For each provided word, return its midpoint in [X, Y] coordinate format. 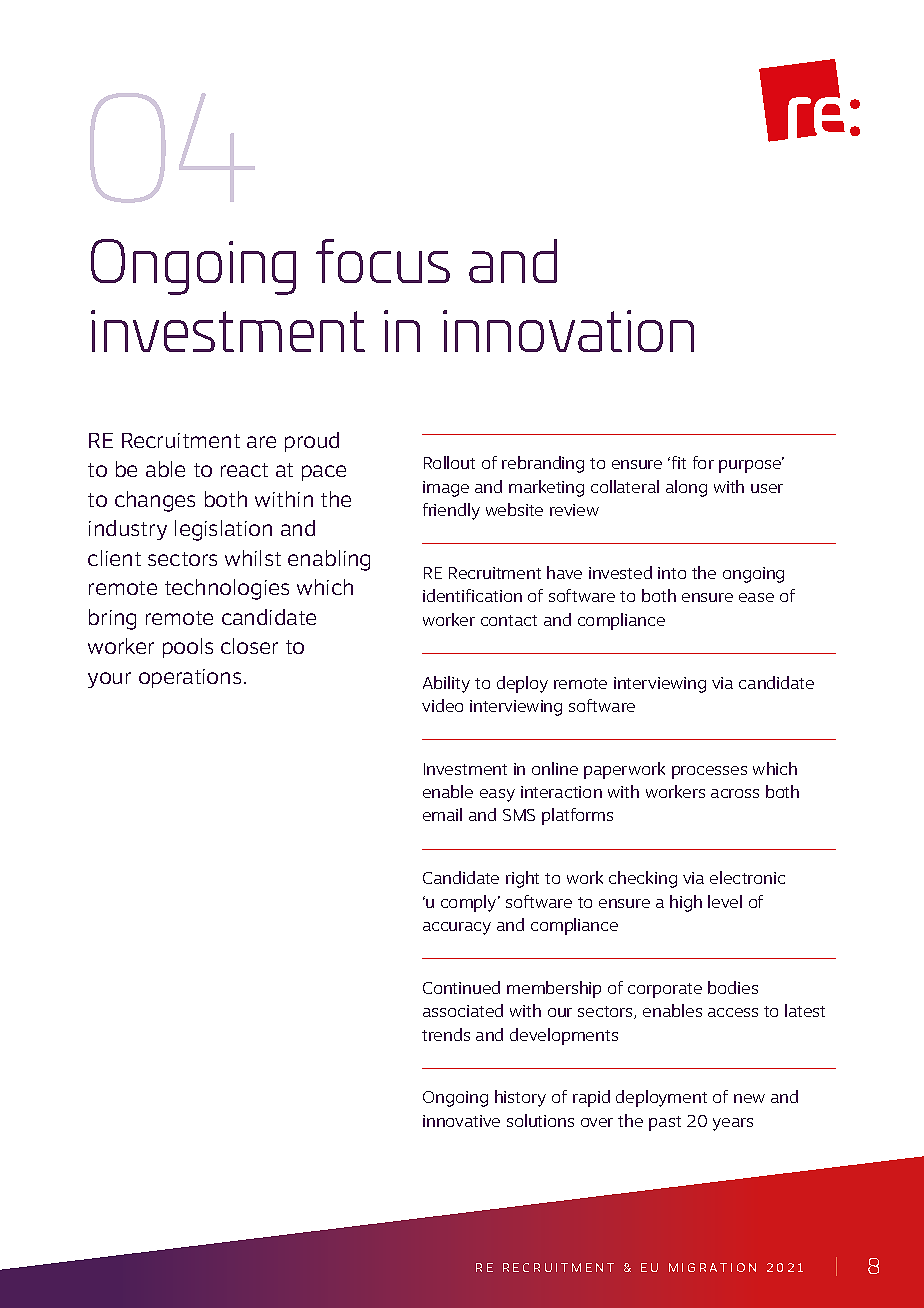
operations [190, 678]
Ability [446, 684]
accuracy [457, 928]
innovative [461, 1121]
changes [155, 501]
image [446, 489]
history [520, 1098]
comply [470, 903]
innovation [568, 331]
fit [679, 462]
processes [709, 772]
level [725, 901]
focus [383, 261]
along [686, 488]
